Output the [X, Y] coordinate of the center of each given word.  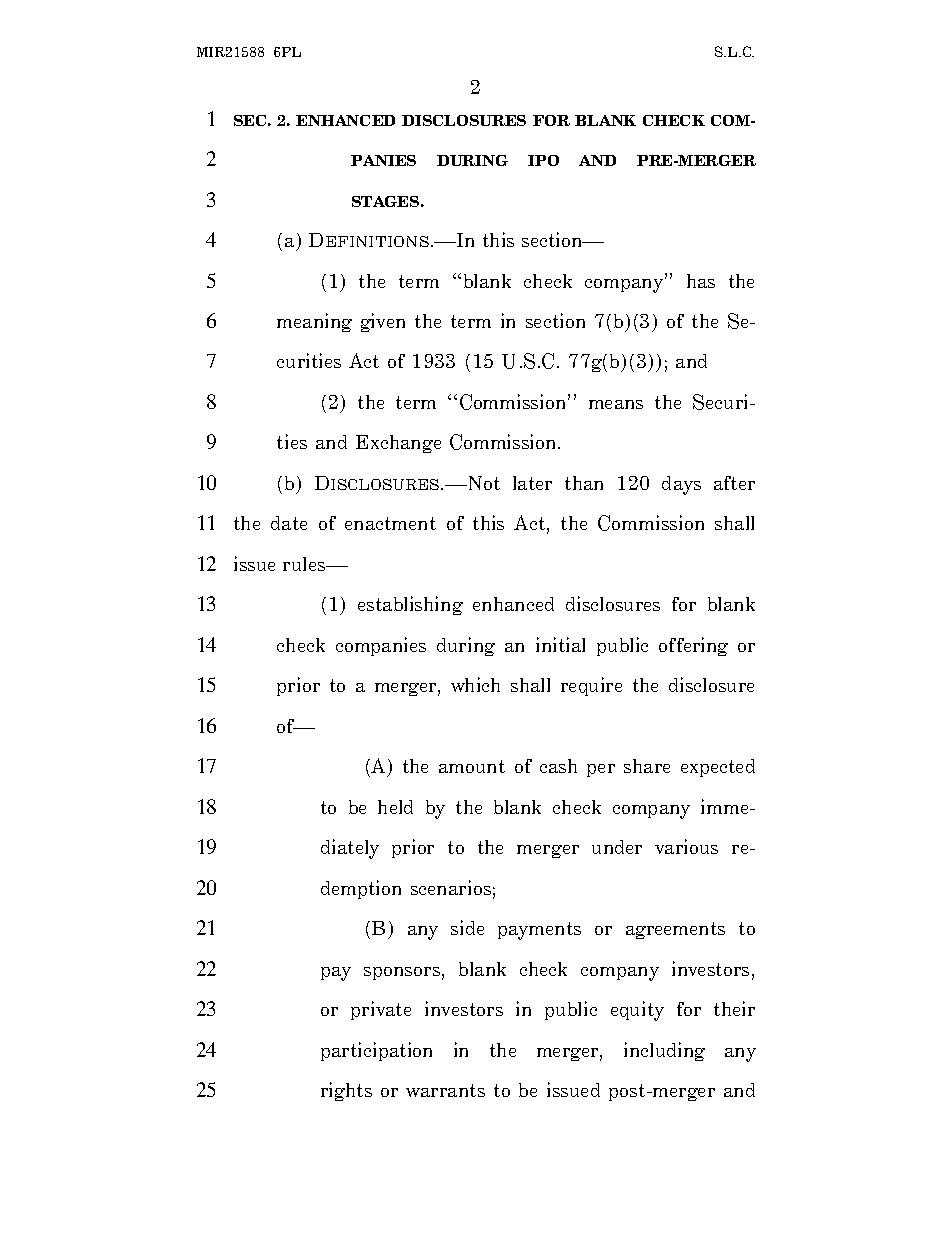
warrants [445, 1090]
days [681, 485]
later [532, 483]
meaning [314, 322]
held [395, 807]
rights [346, 1091]
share [647, 766]
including [664, 1051]
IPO [543, 160]
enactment [390, 523]
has [701, 281]
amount [472, 766]
